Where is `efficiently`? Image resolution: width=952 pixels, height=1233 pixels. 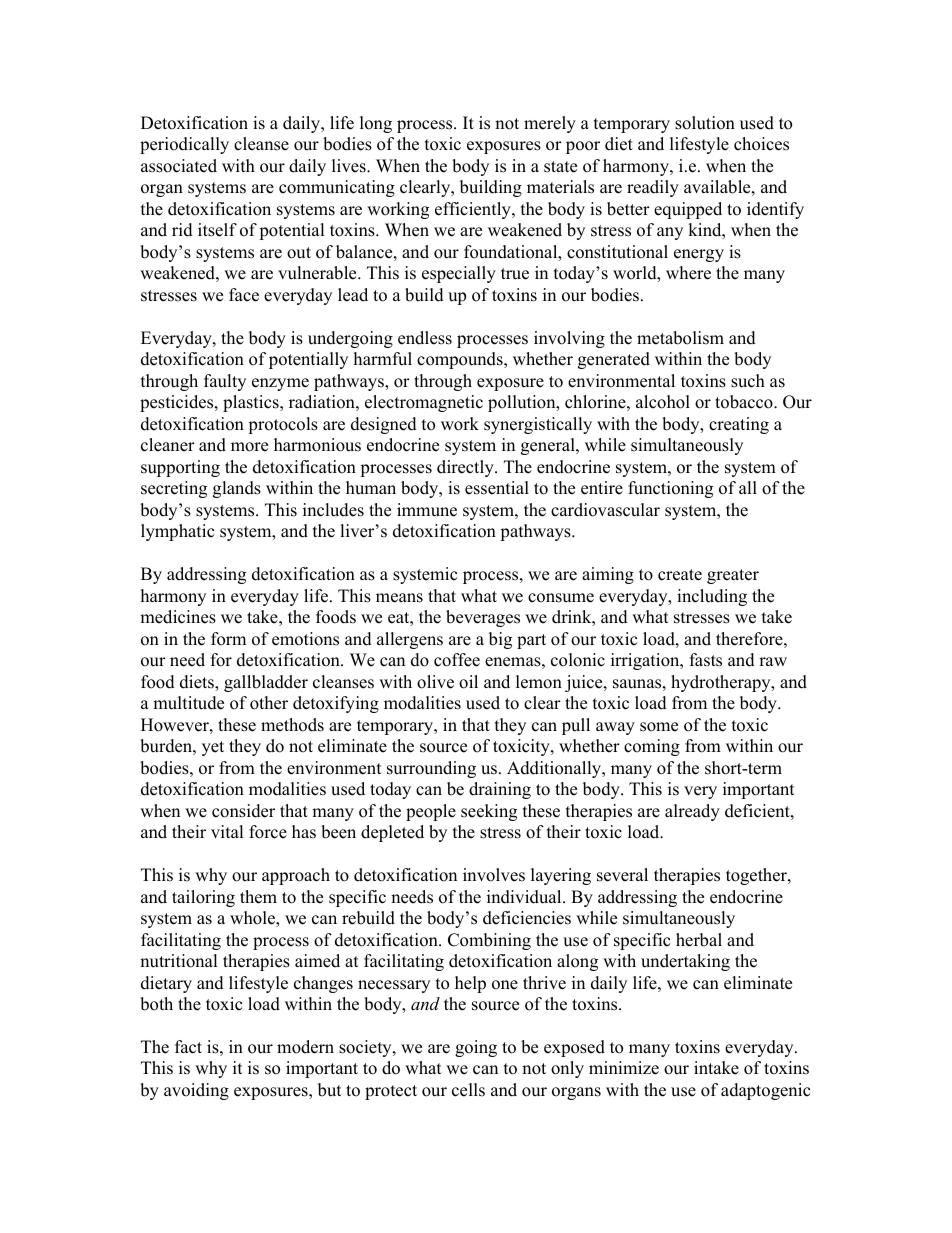
efficiently is located at coordinates (474, 210).
